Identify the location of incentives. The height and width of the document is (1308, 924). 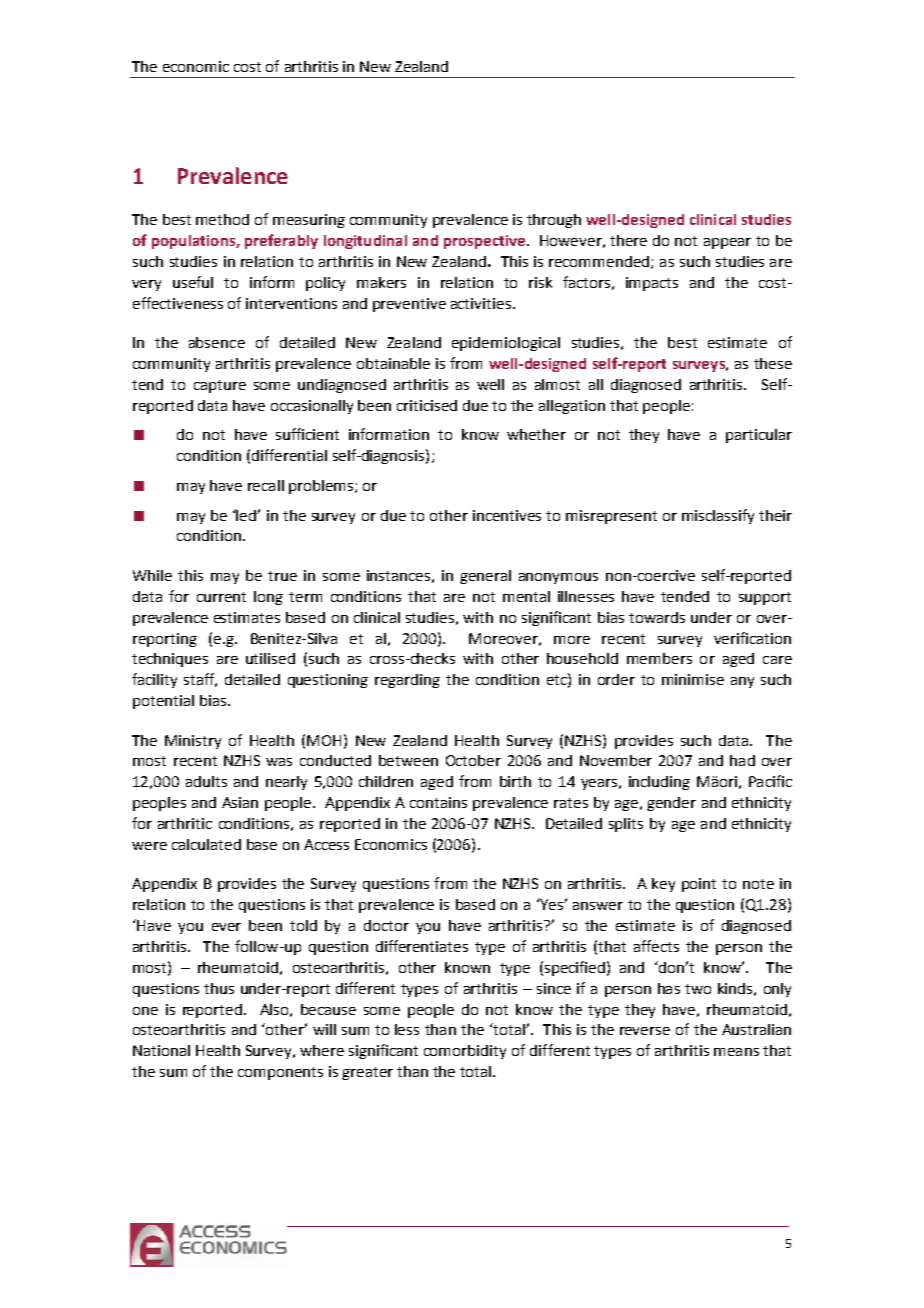
(507, 515).
